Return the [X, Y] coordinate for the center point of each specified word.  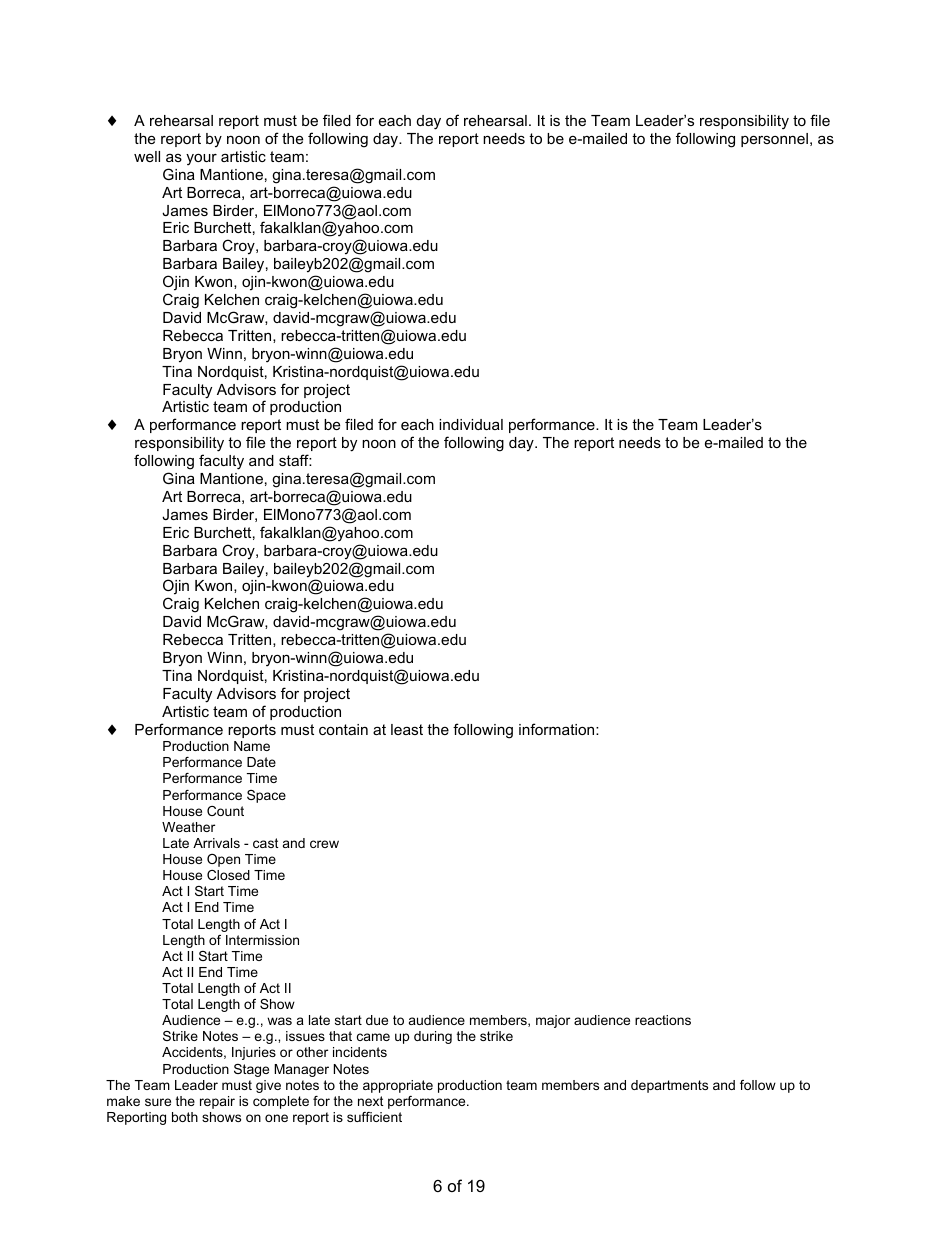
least [407, 729]
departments [669, 1086]
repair [217, 1102]
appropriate [398, 1086]
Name [252, 746]
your [201, 160]
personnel [774, 140]
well [147, 156]
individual [471, 424]
